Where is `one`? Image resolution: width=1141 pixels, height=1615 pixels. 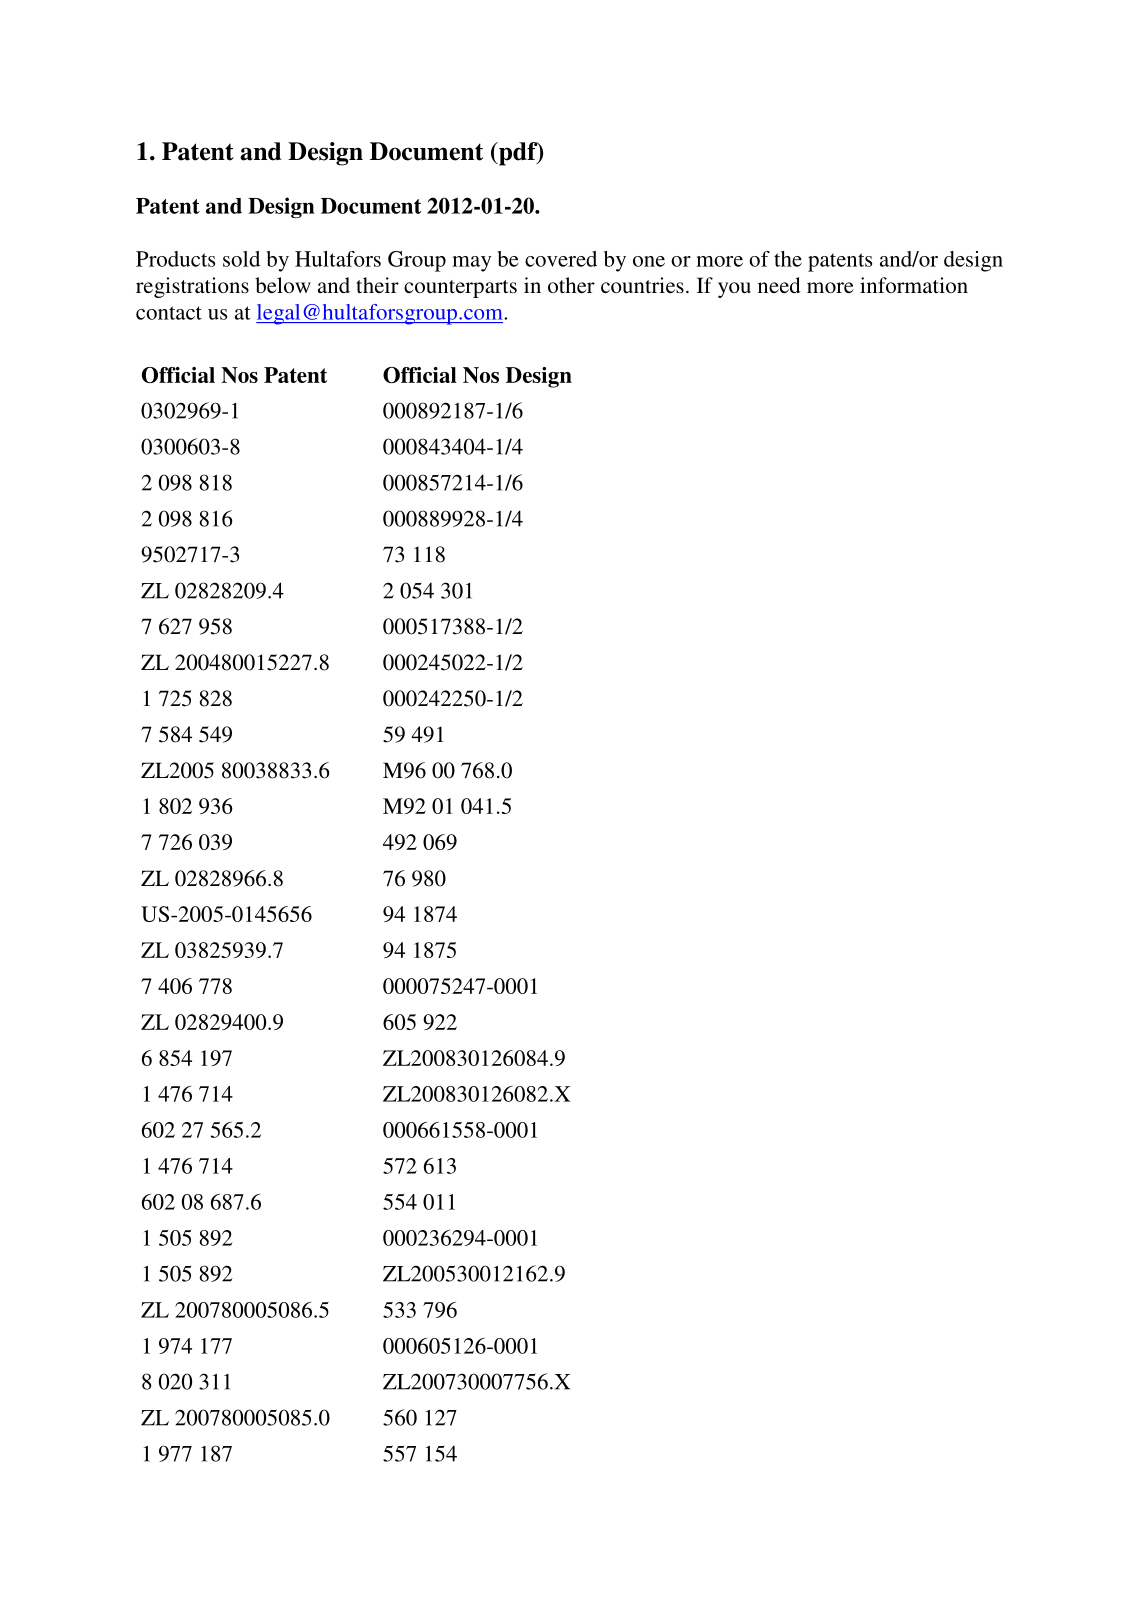 one is located at coordinates (649, 261).
